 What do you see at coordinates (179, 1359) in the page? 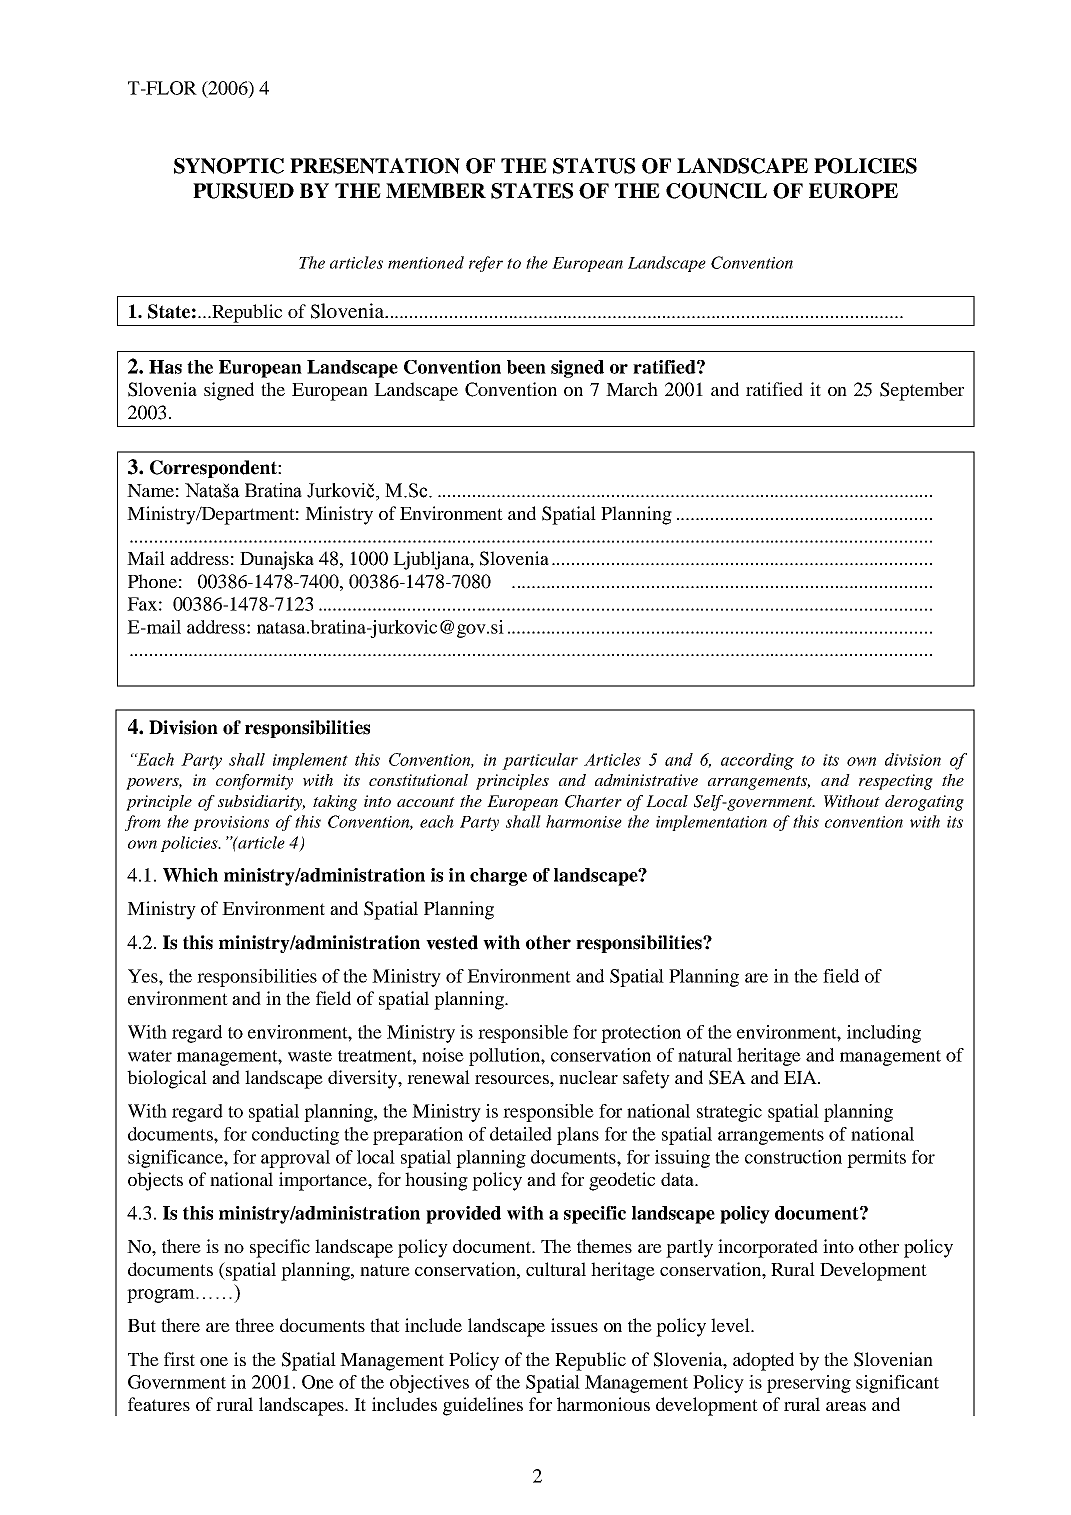
I see `first` at bounding box center [179, 1359].
